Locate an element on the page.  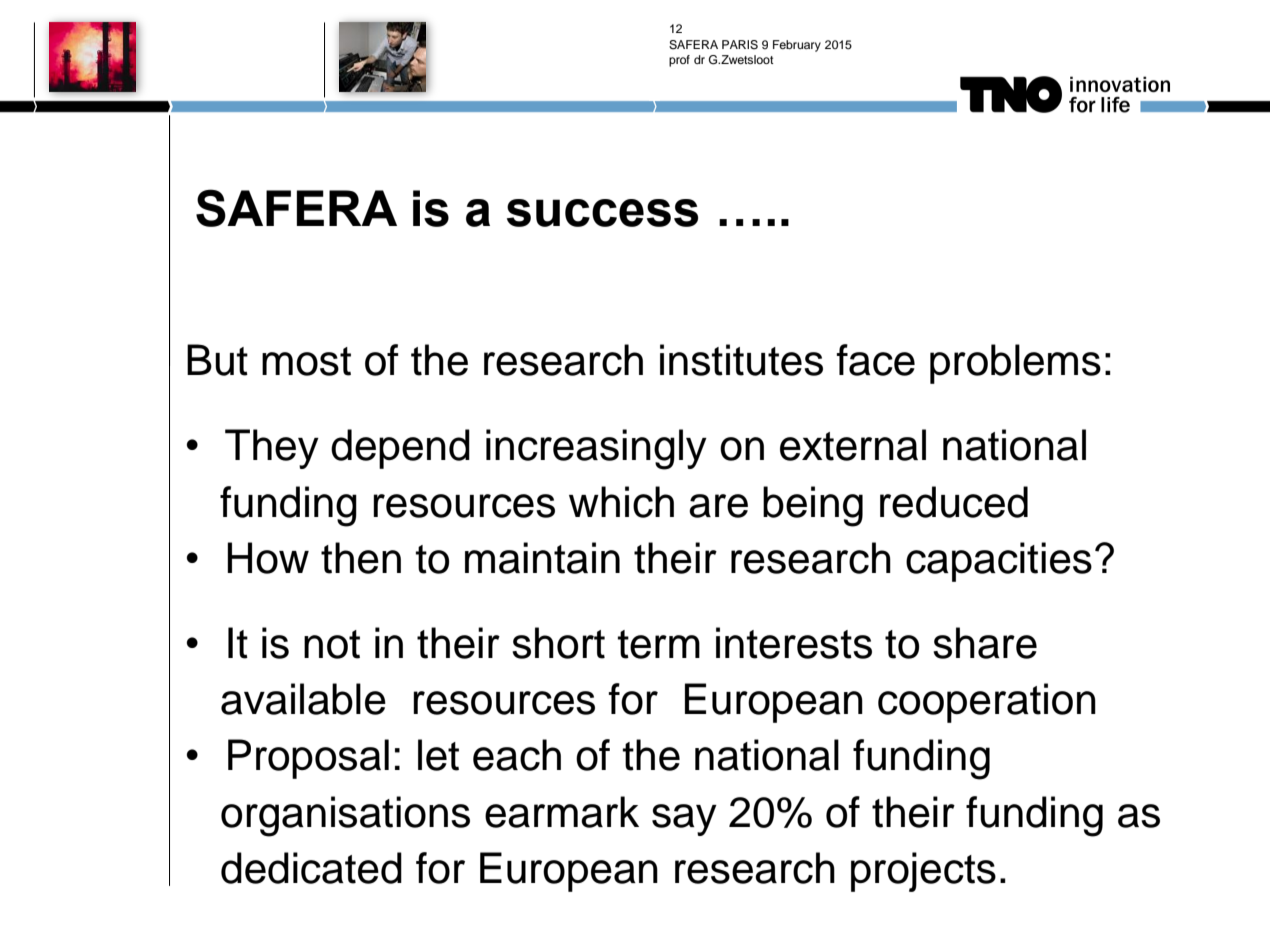
not is located at coordinates (332, 644).
